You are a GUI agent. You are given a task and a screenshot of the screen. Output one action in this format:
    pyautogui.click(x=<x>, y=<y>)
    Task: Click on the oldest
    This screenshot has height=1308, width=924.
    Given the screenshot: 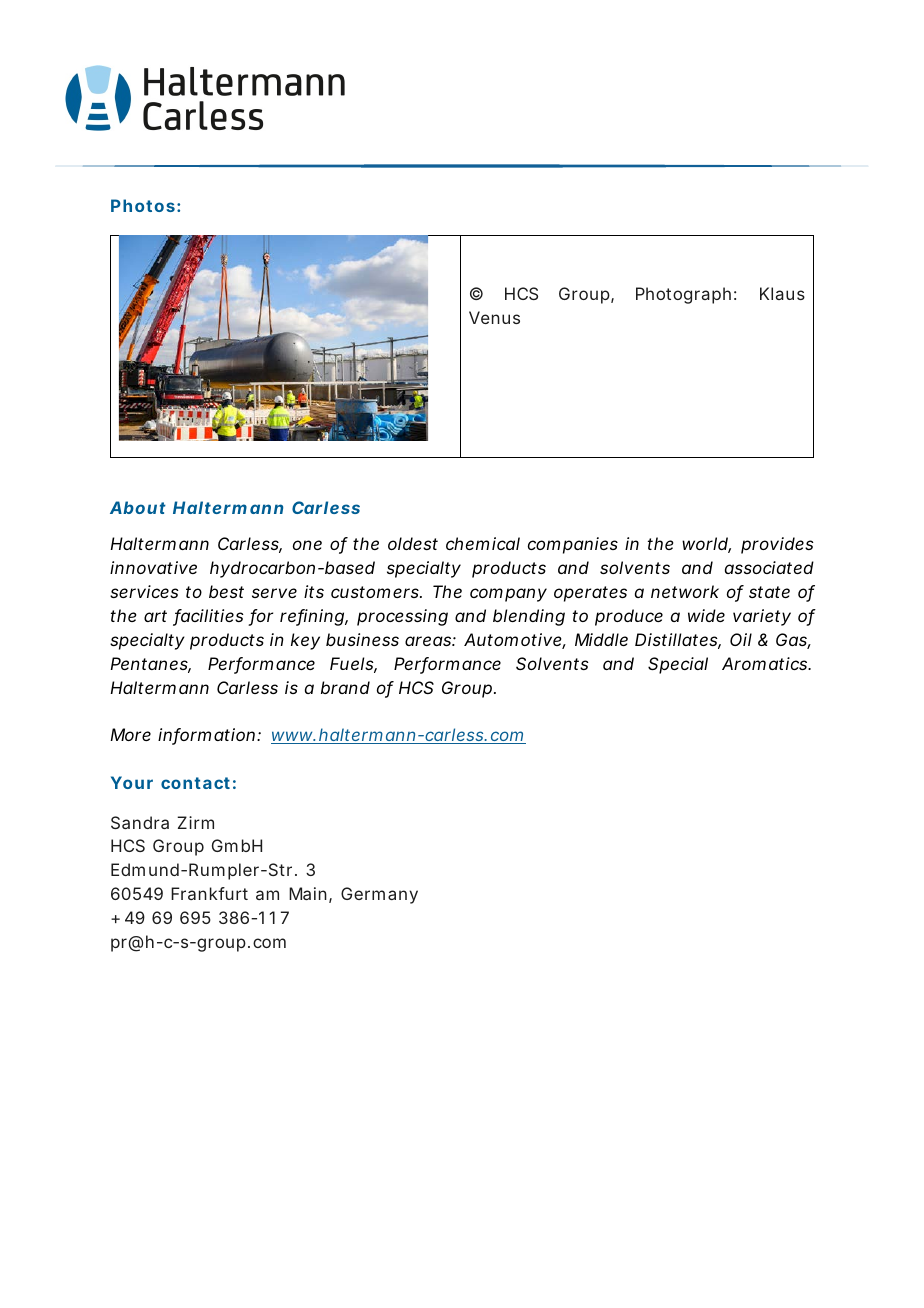 What is the action you would take?
    pyautogui.click(x=413, y=543)
